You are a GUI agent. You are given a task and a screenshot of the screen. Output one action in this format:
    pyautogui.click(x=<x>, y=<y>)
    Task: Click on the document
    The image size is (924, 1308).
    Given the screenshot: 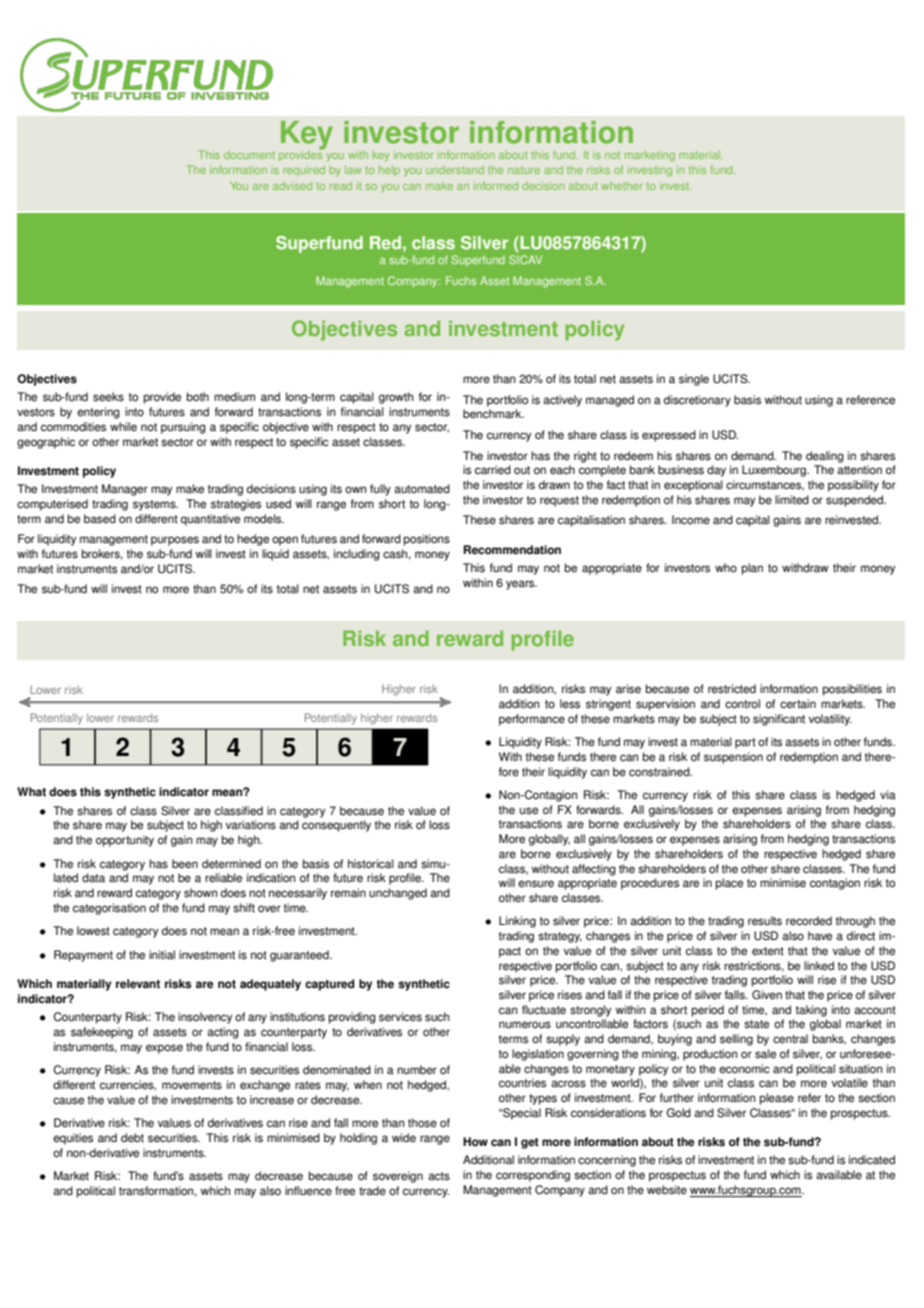 What is the action you would take?
    pyautogui.click(x=249, y=155)
